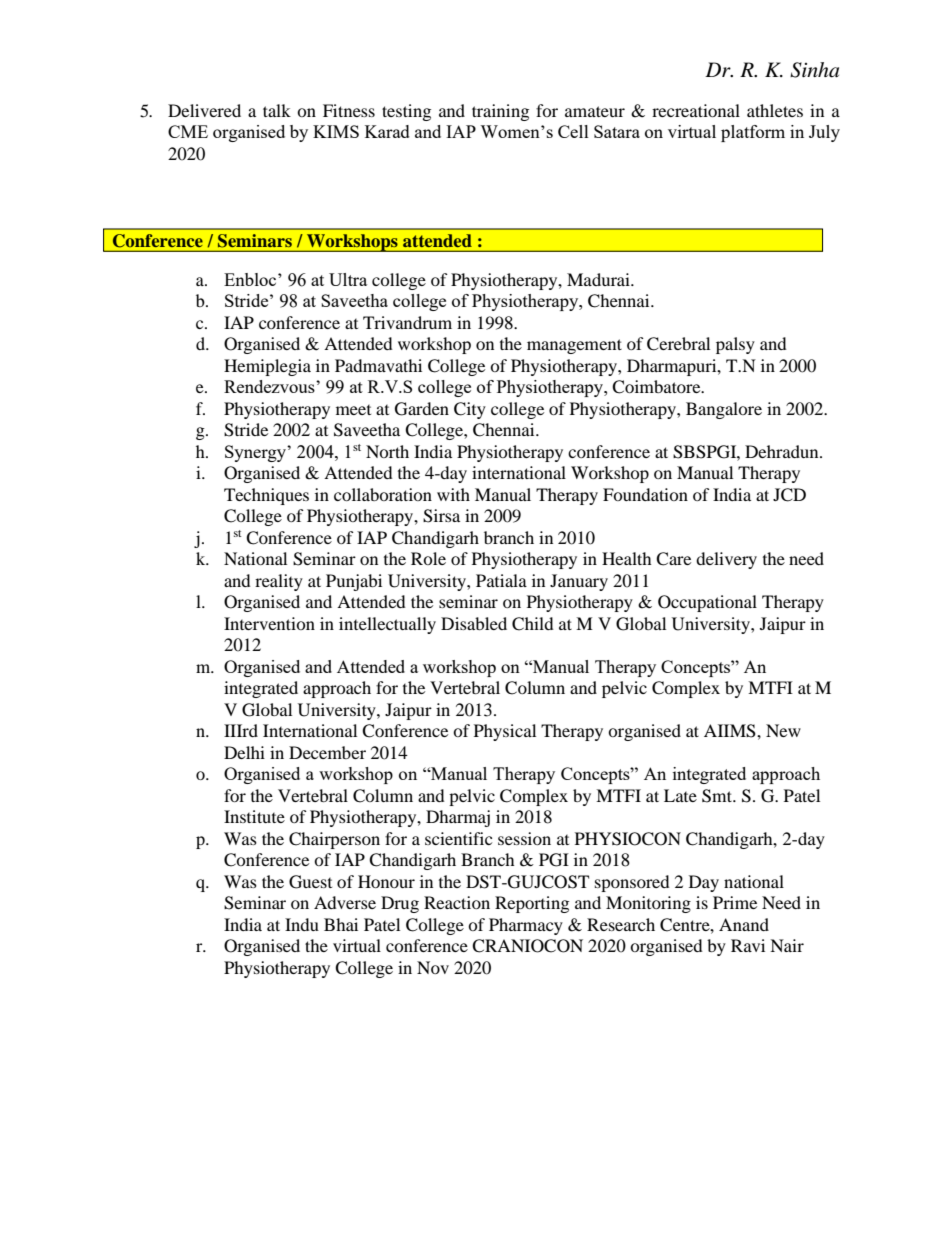 The image size is (952, 1233). Describe the element at coordinates (748, 945) in the screenshot. I see `Ravi` at that location.
